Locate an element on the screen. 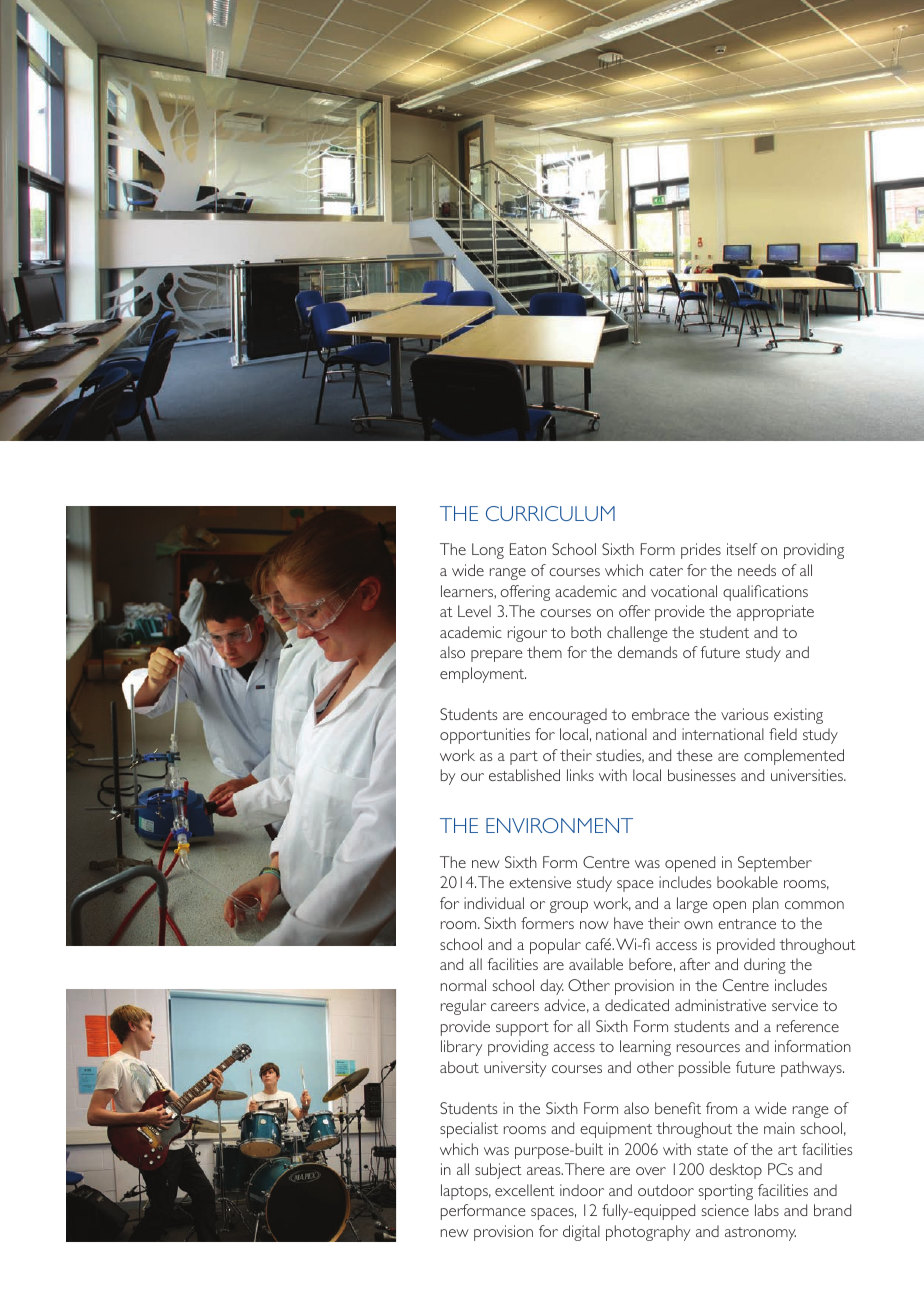 This screenshot has height=1308, width=924. prepare is located at coordinates (497, 656).
